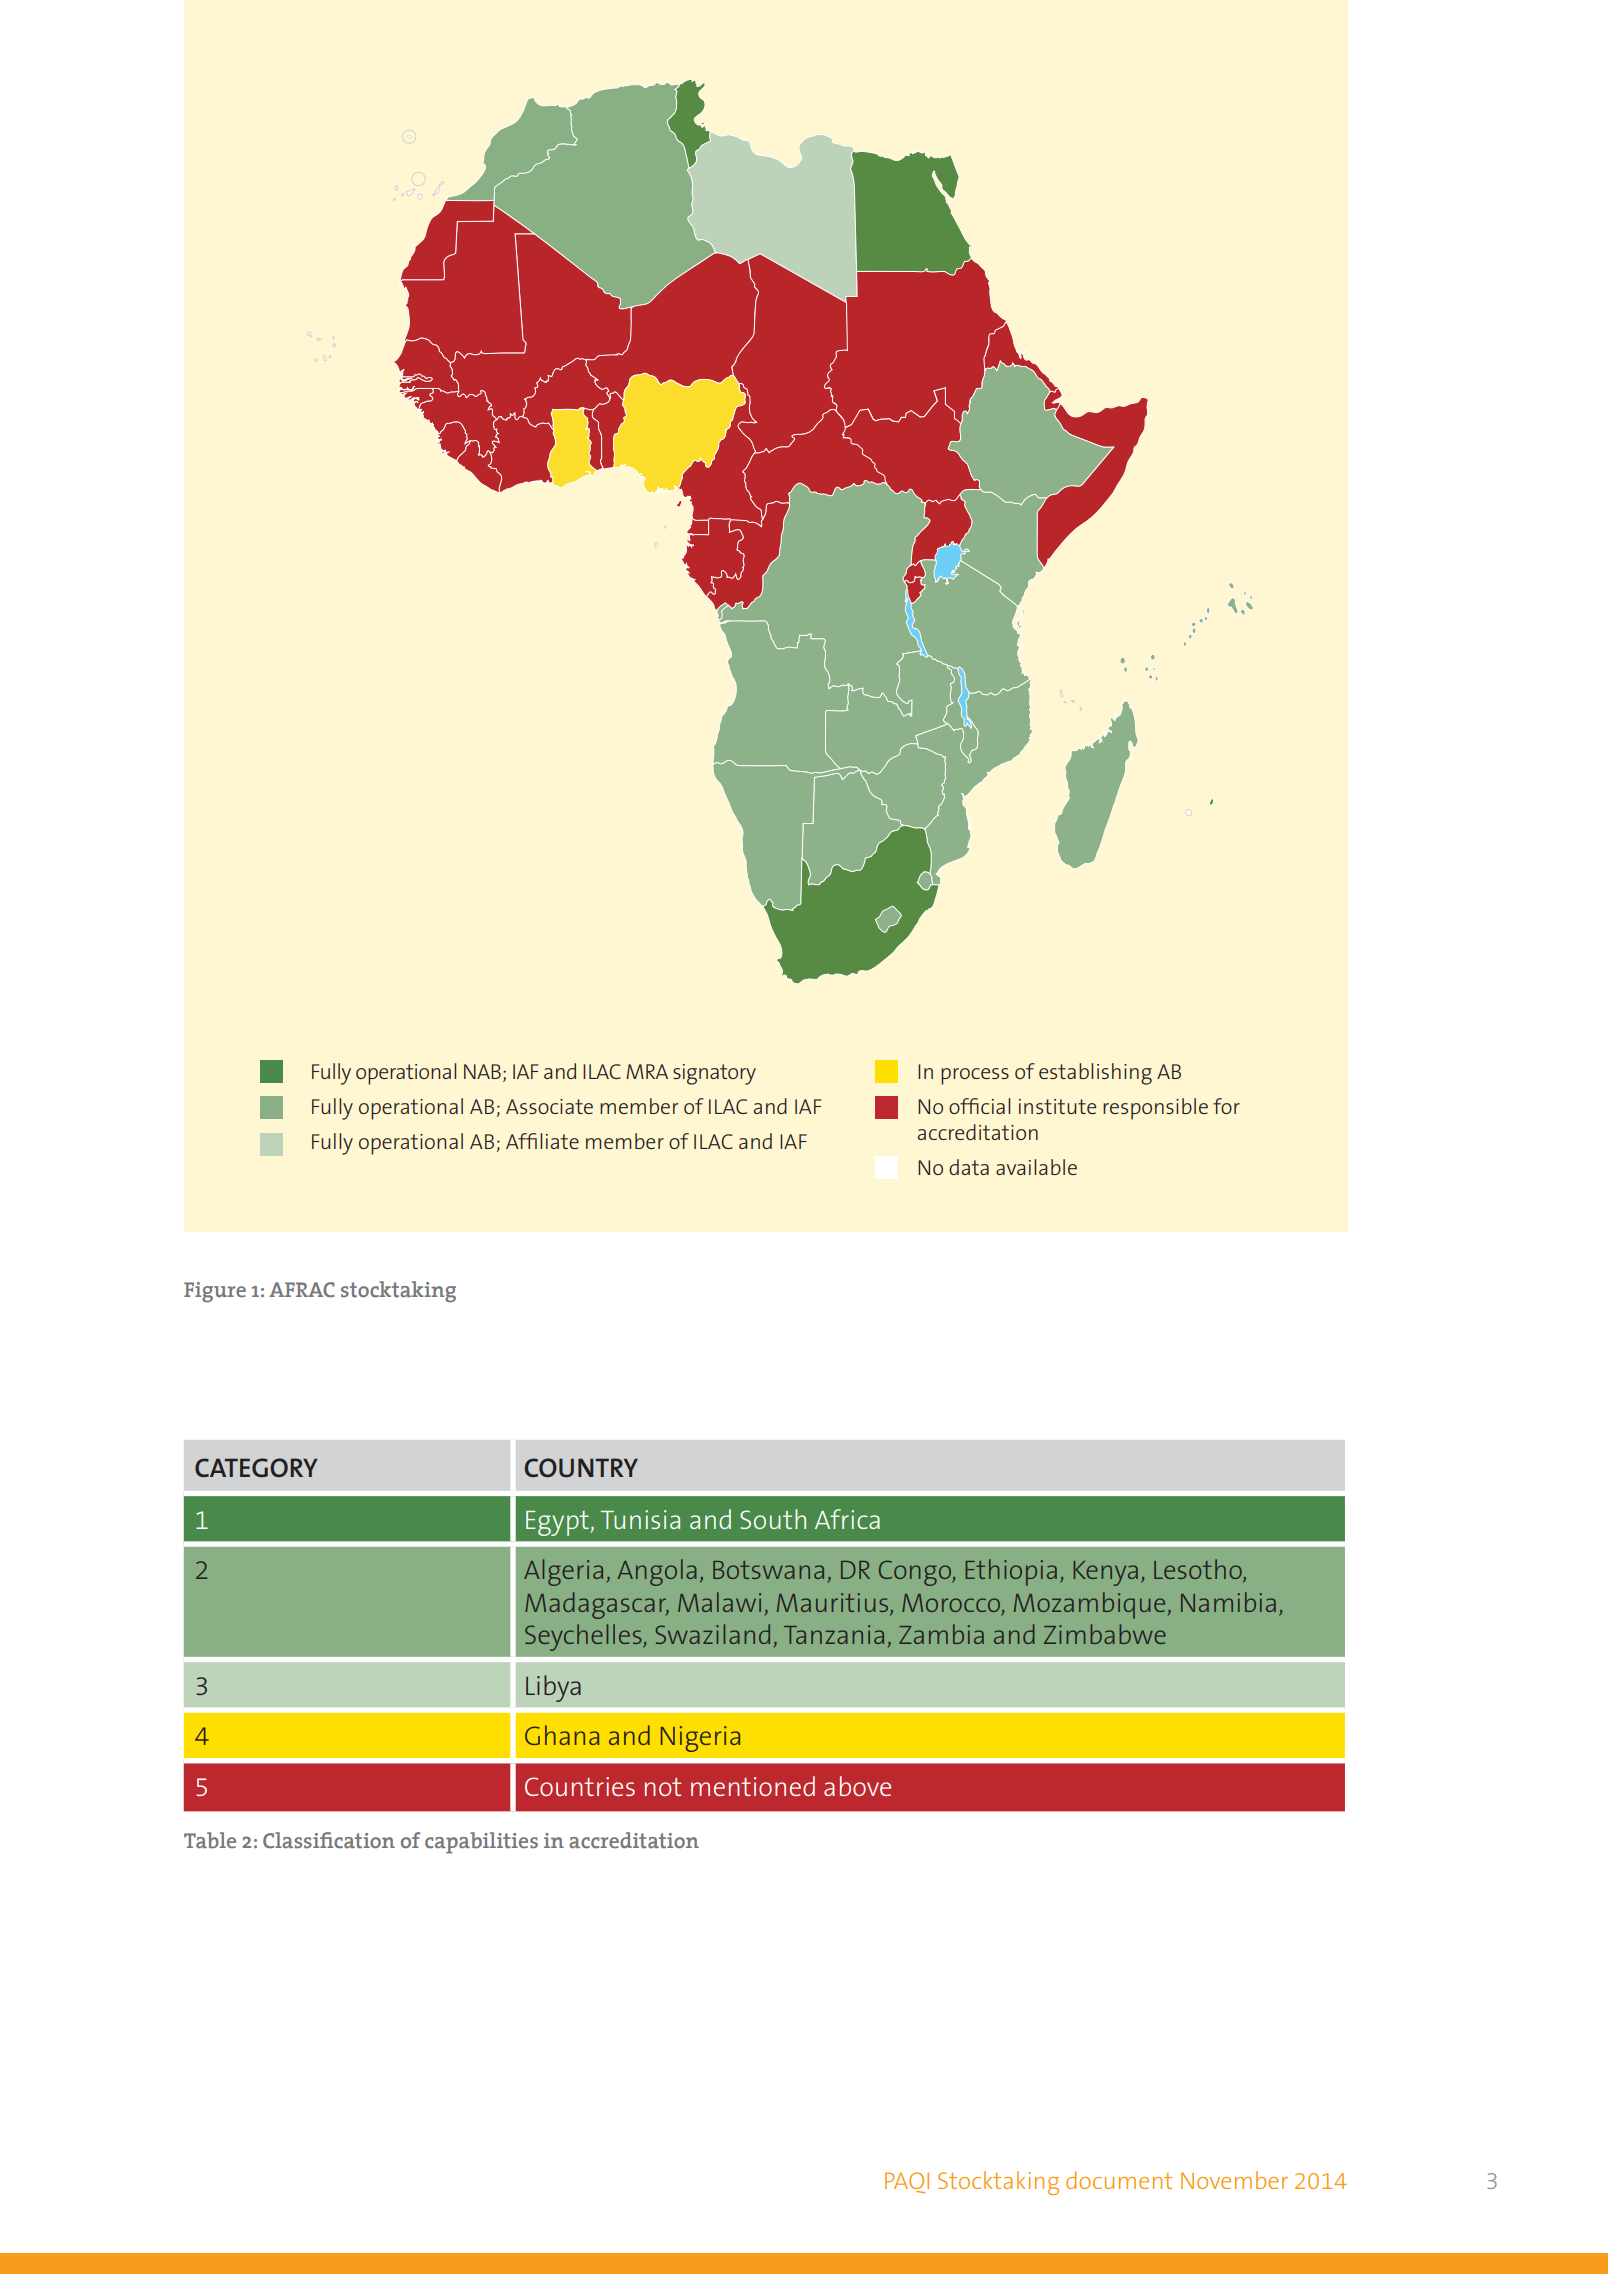 The width and height of the page is (1608, 2274). I want to click on above, so click(857, 1786).
